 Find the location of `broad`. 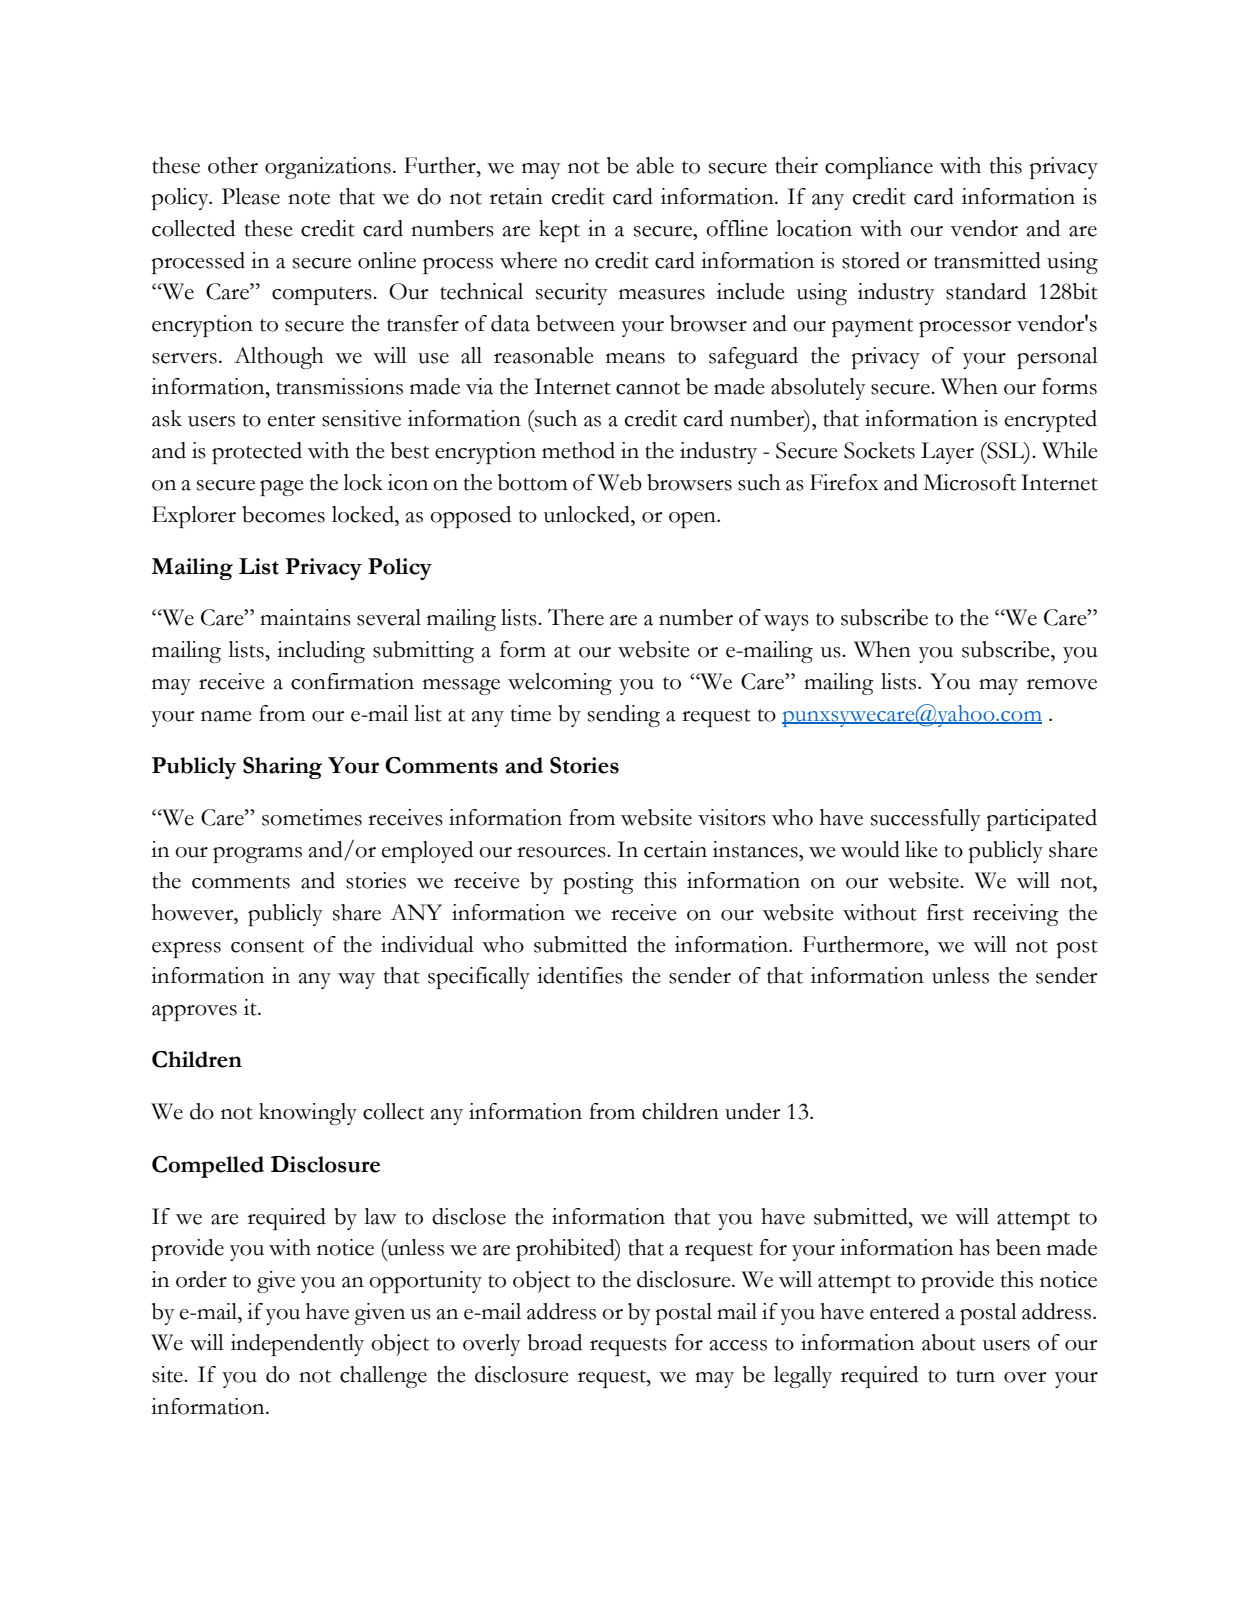

broad is located at coordinates (555, 1342).
